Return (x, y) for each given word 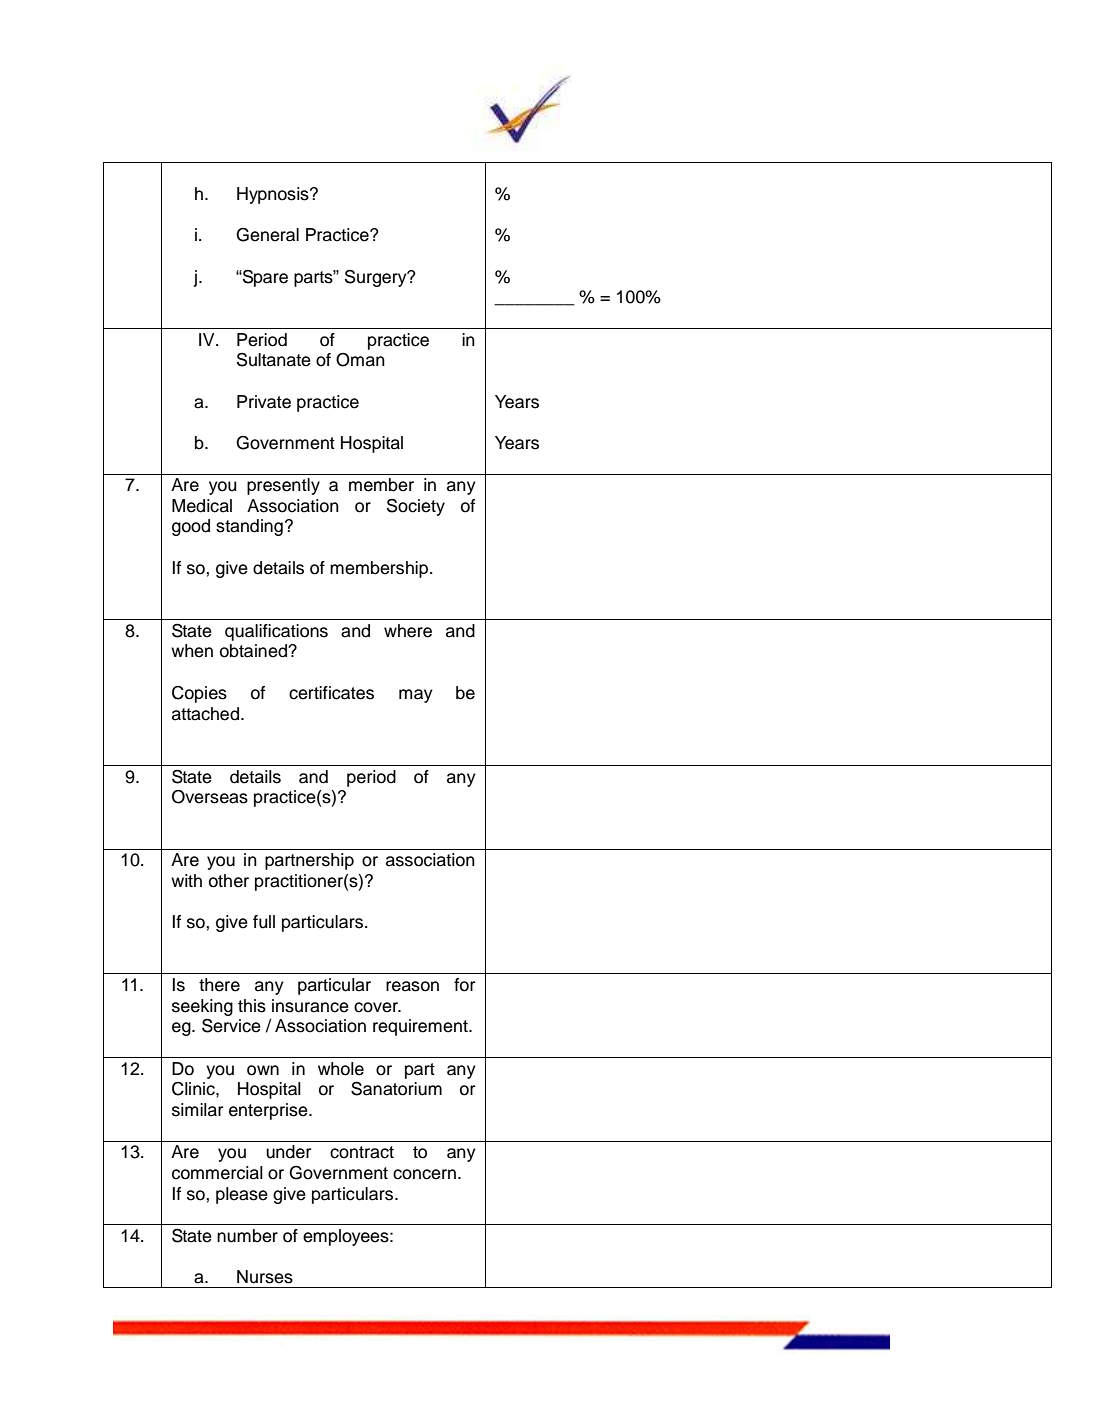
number (247, 1236)
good (191, 527)
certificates (331, 693)
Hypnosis (274, 195)
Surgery (377, 278)
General (267, 235)
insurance (310, 1006)
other (229, 881)
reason (412, 986)
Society (416, 507)
